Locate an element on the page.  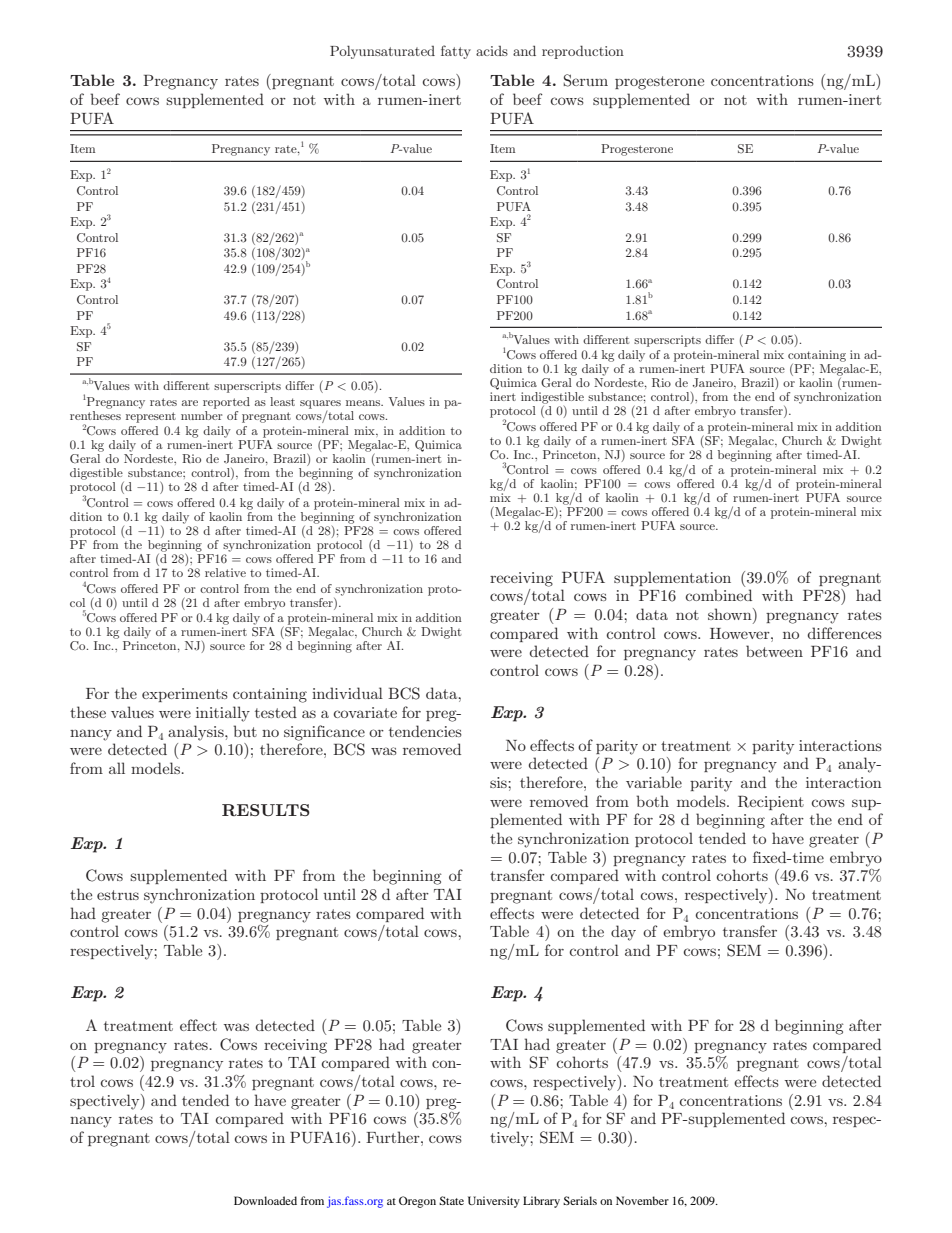
November is located at coordinates (642, 1200).
